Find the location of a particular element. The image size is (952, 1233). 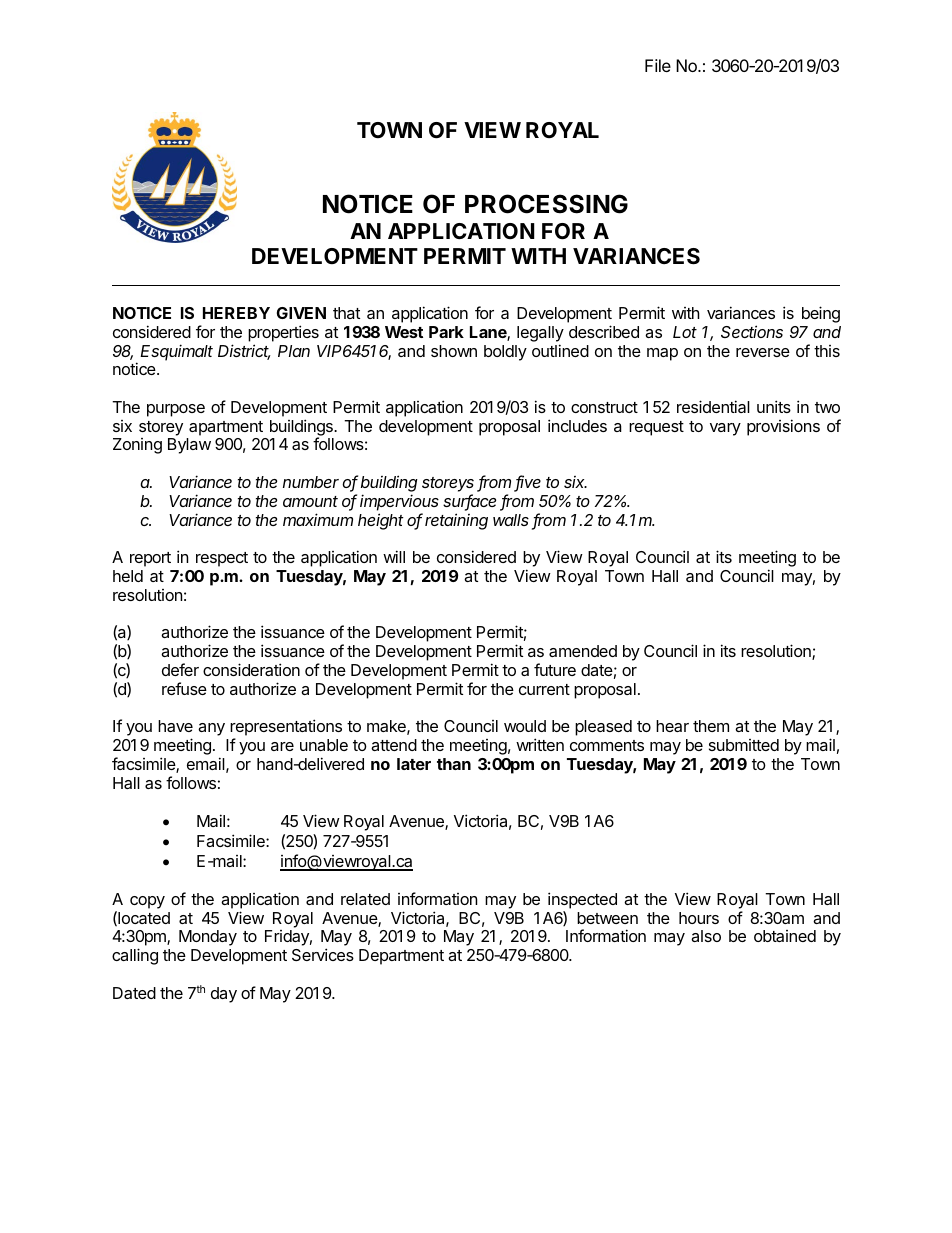

Monday is located at coordinates (208, 938).
